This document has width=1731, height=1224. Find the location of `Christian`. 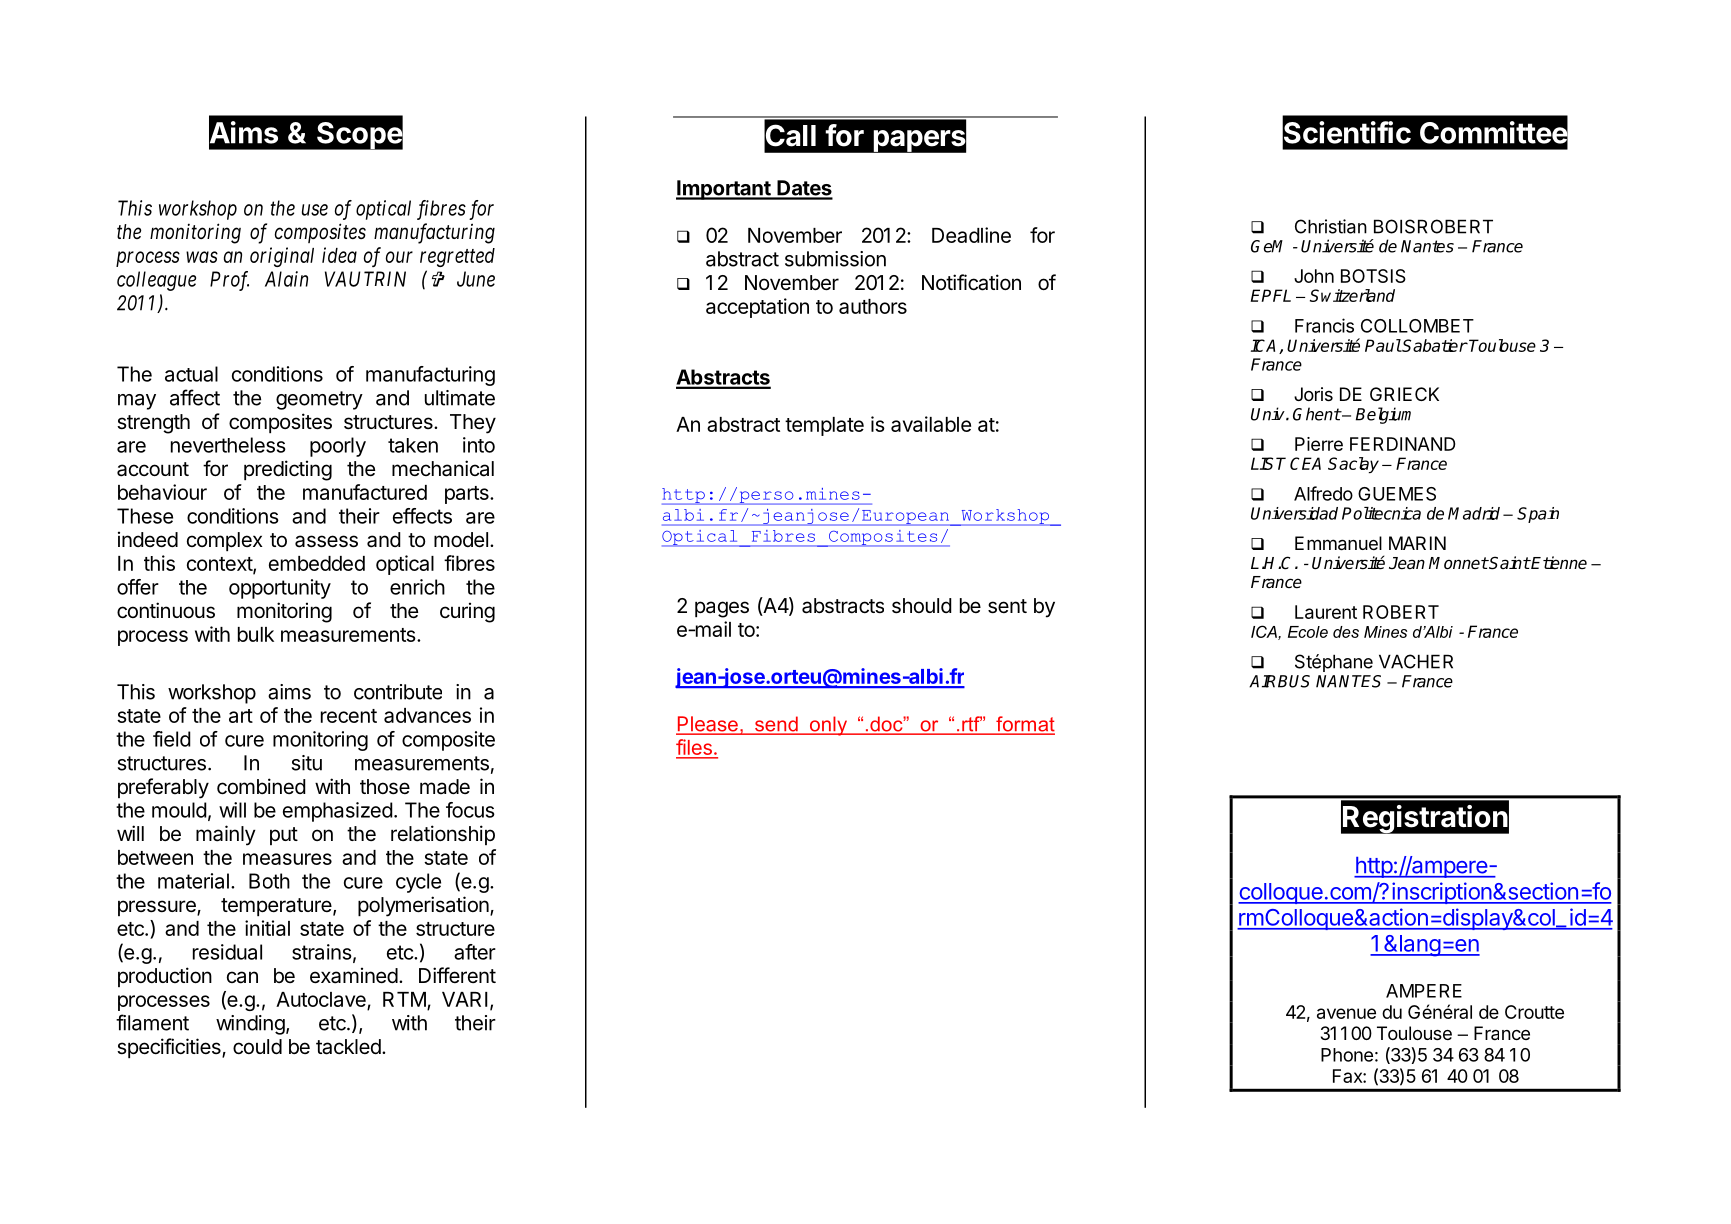

Christian is located at coordinates (1331, 226).
